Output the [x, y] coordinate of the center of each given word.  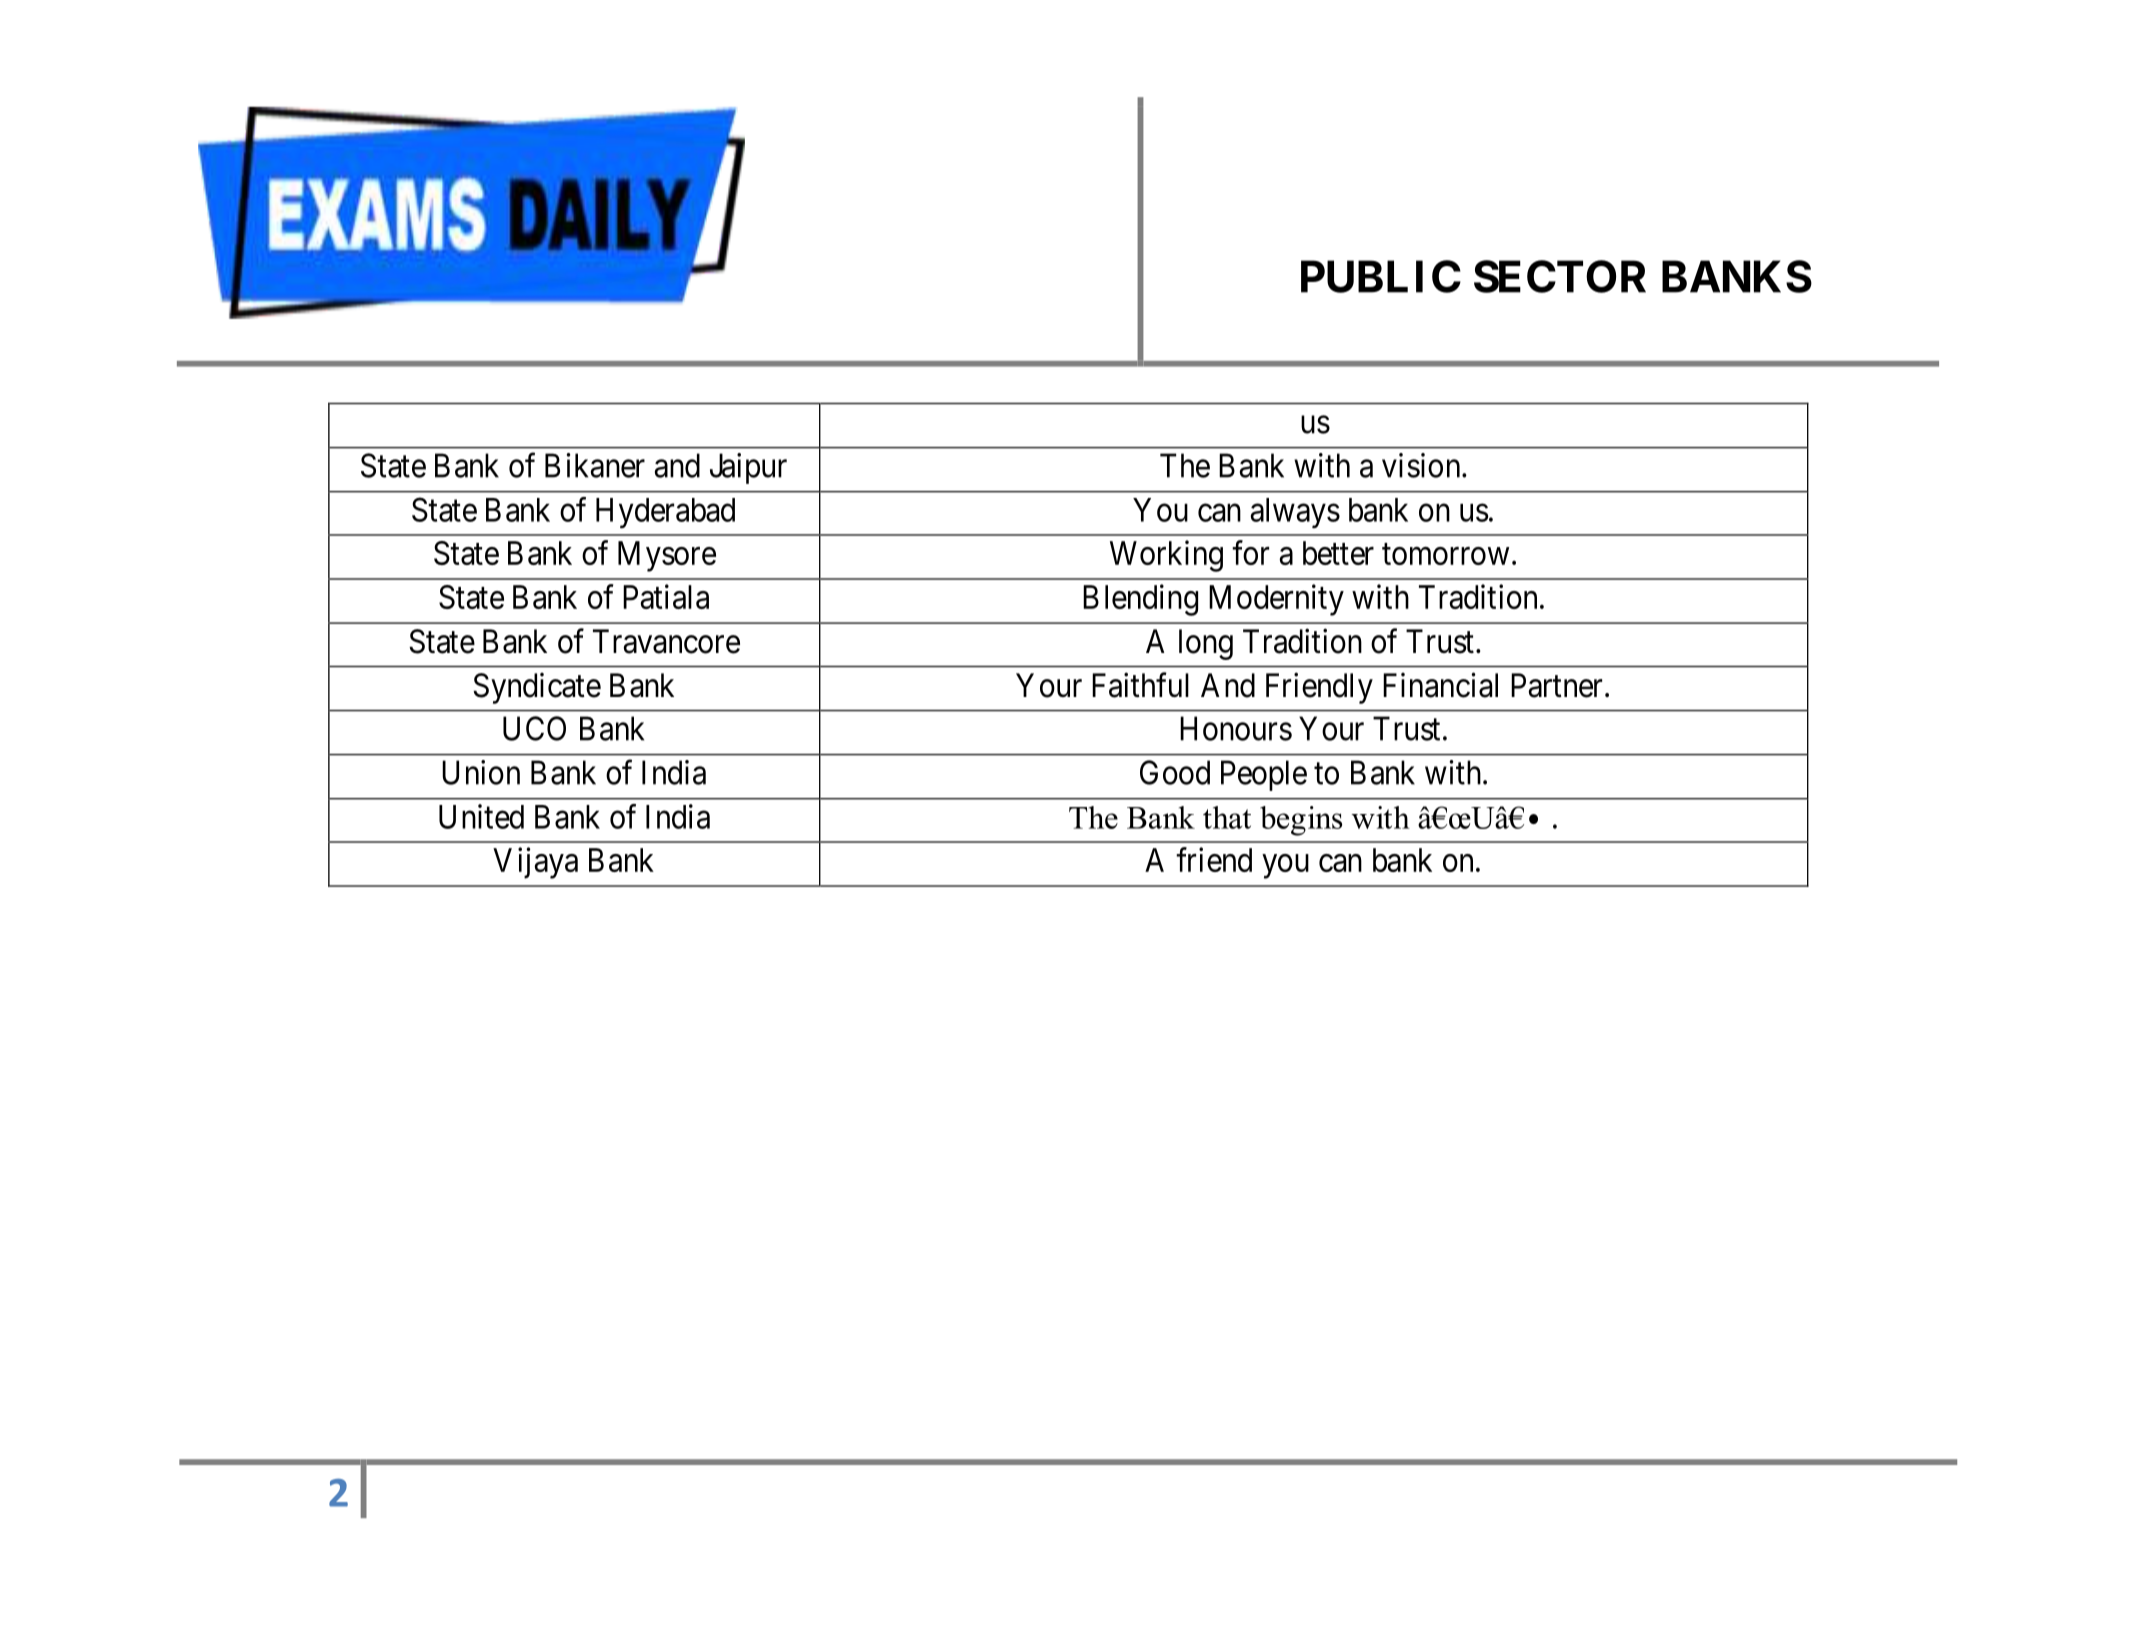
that [1227, 817]
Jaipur [748, 468]
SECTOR [1560, 276]
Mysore [667, 556]
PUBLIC [1381, 276]
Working [1166, 556]
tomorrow [1445, 554]
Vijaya [535, 863]
